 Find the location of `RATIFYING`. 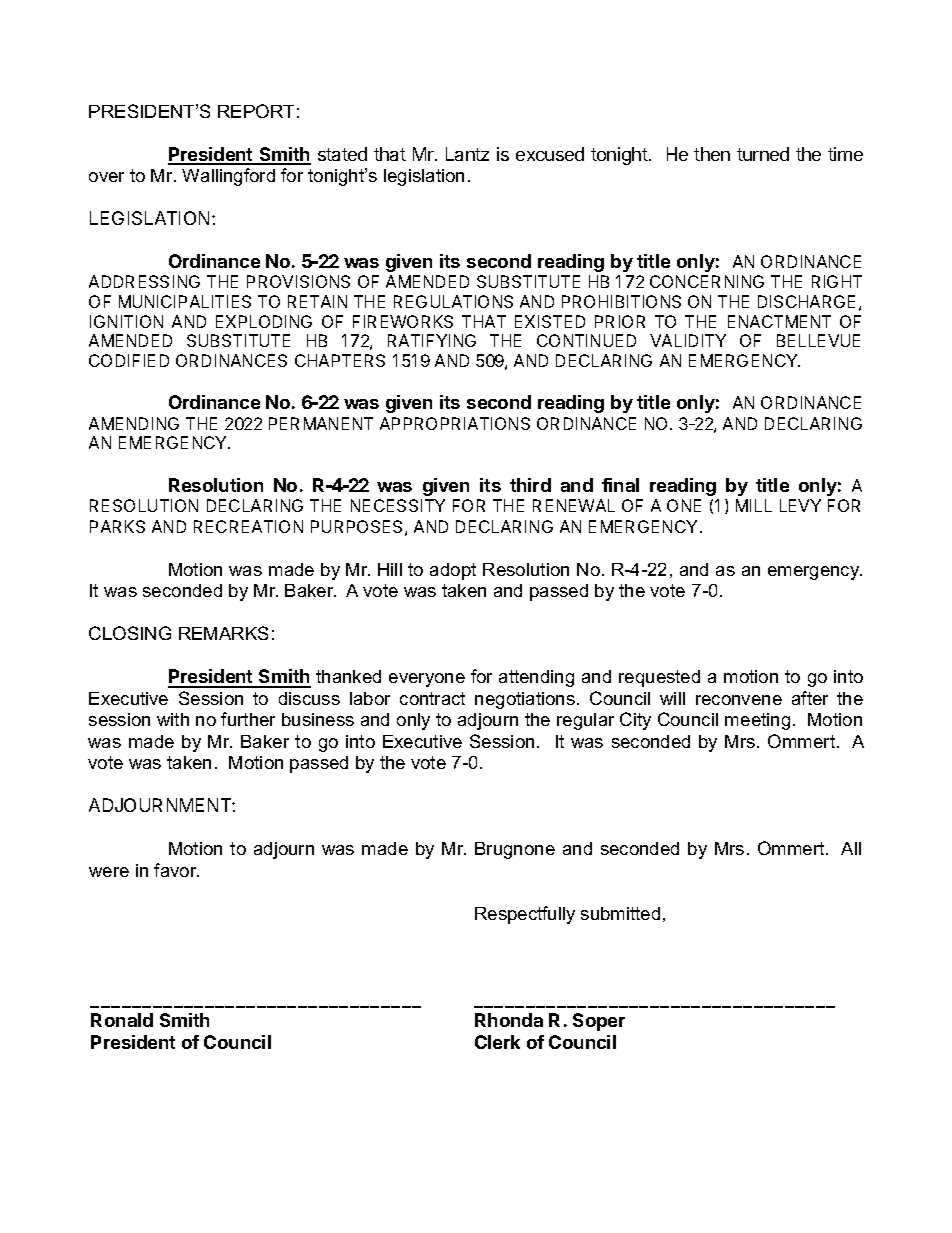

RATIFYING is located at coordinates (432, 340).
